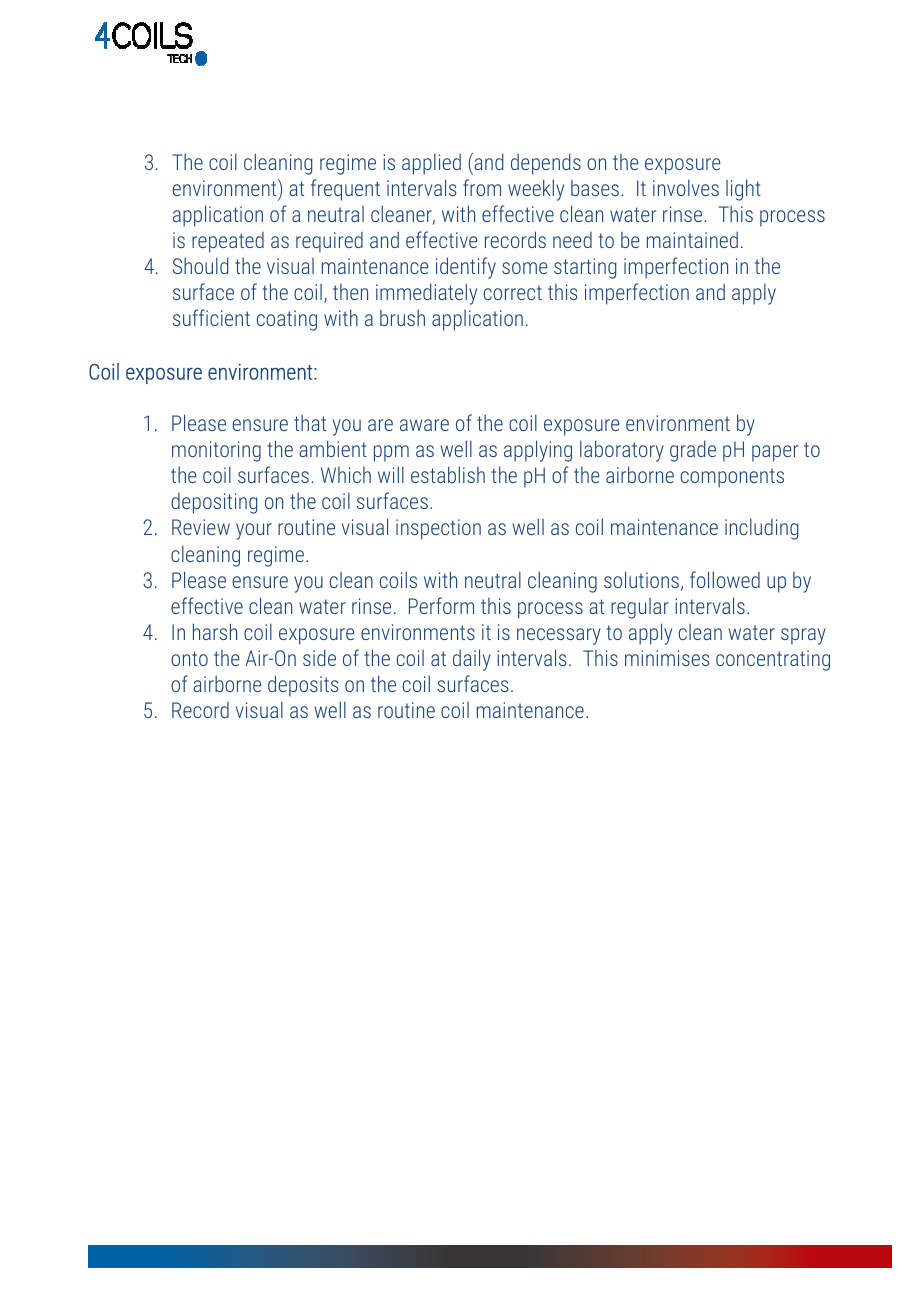  Describe the element at coordinates (345, 190) in the image. I see `frequent` at that location.
